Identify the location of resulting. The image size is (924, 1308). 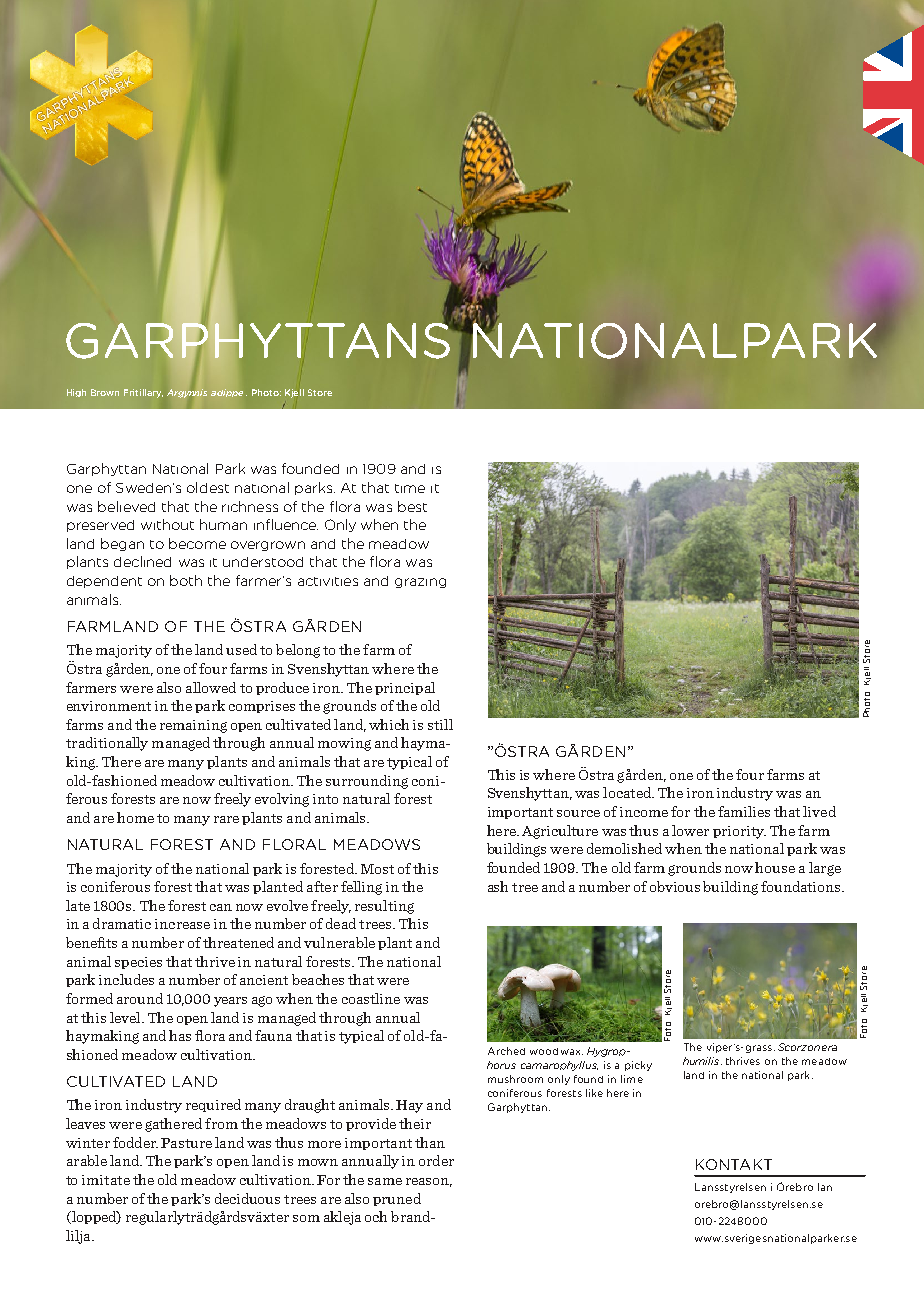
(384, 907).
